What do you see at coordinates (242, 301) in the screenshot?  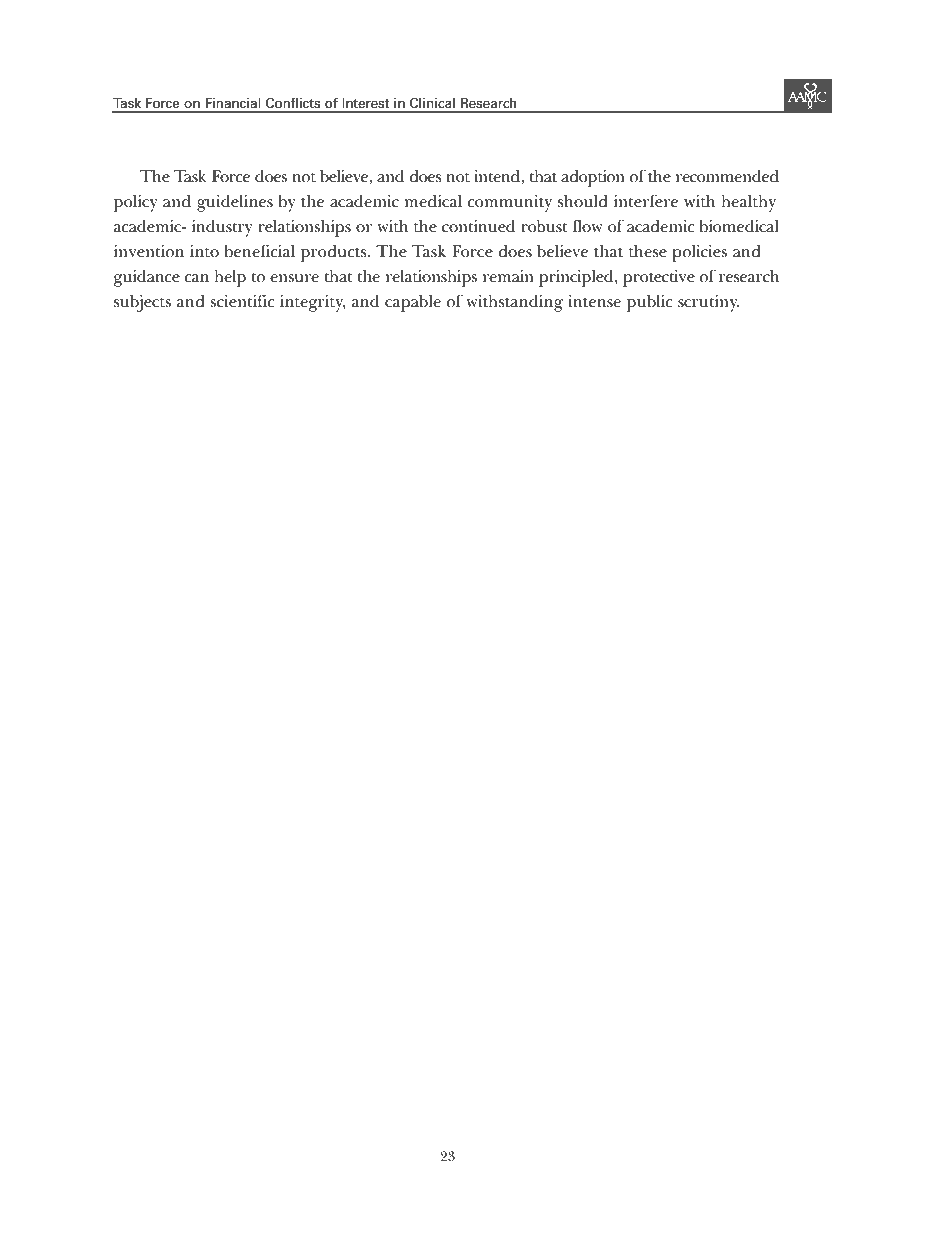 I see `scientific` at bounding box center [242, 301].
